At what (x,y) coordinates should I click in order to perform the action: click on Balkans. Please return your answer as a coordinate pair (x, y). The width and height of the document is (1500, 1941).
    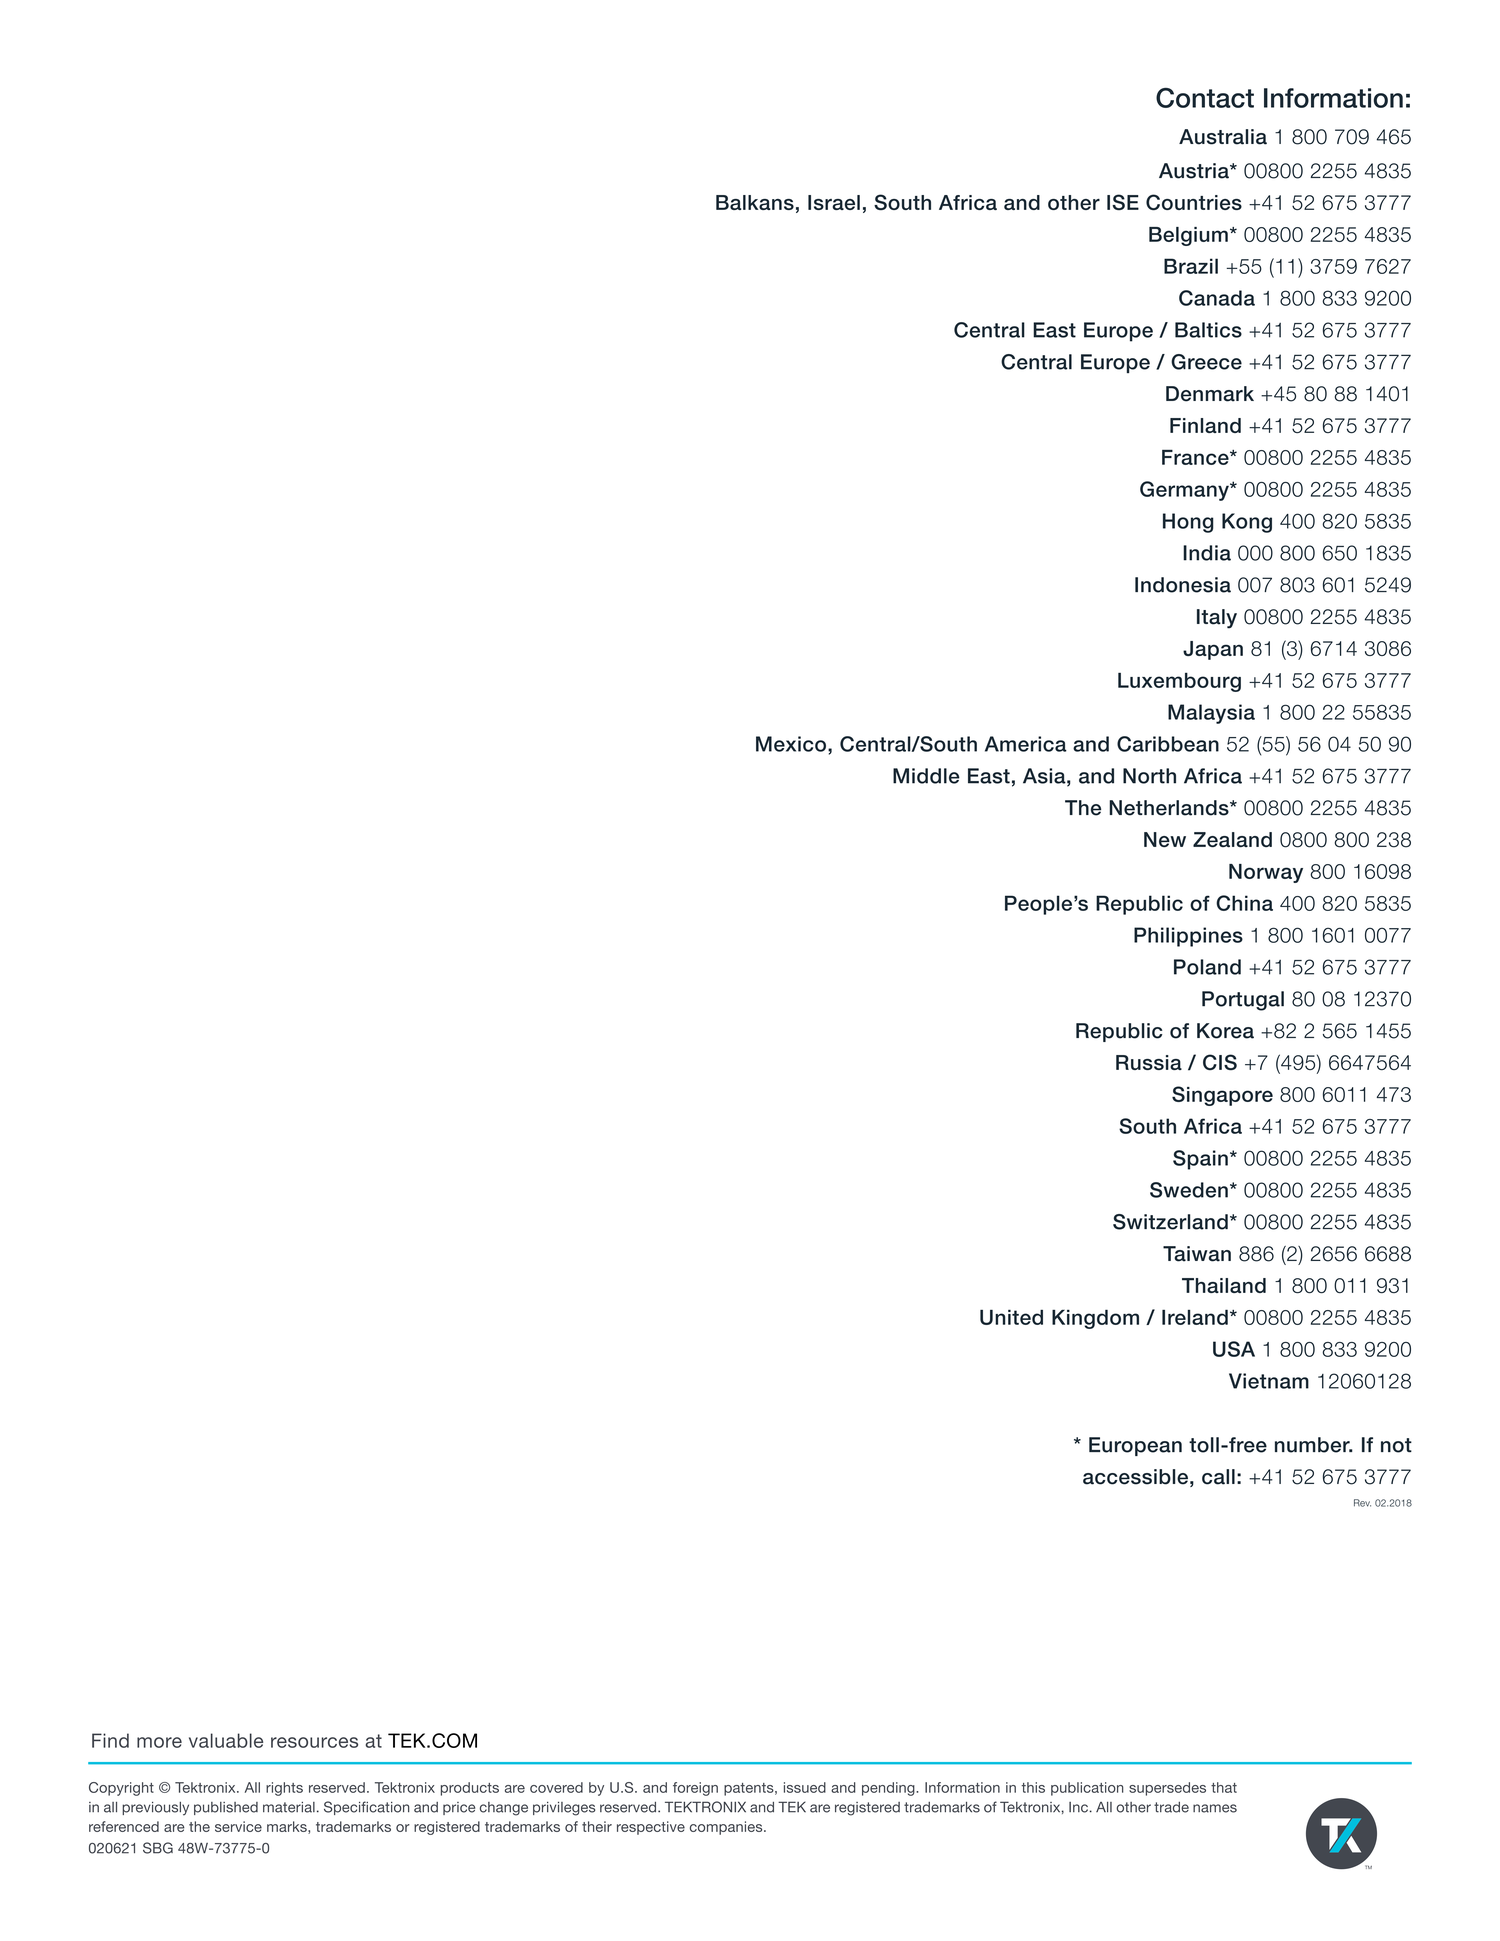
    Looking at the image, I should click on (755, 202).
